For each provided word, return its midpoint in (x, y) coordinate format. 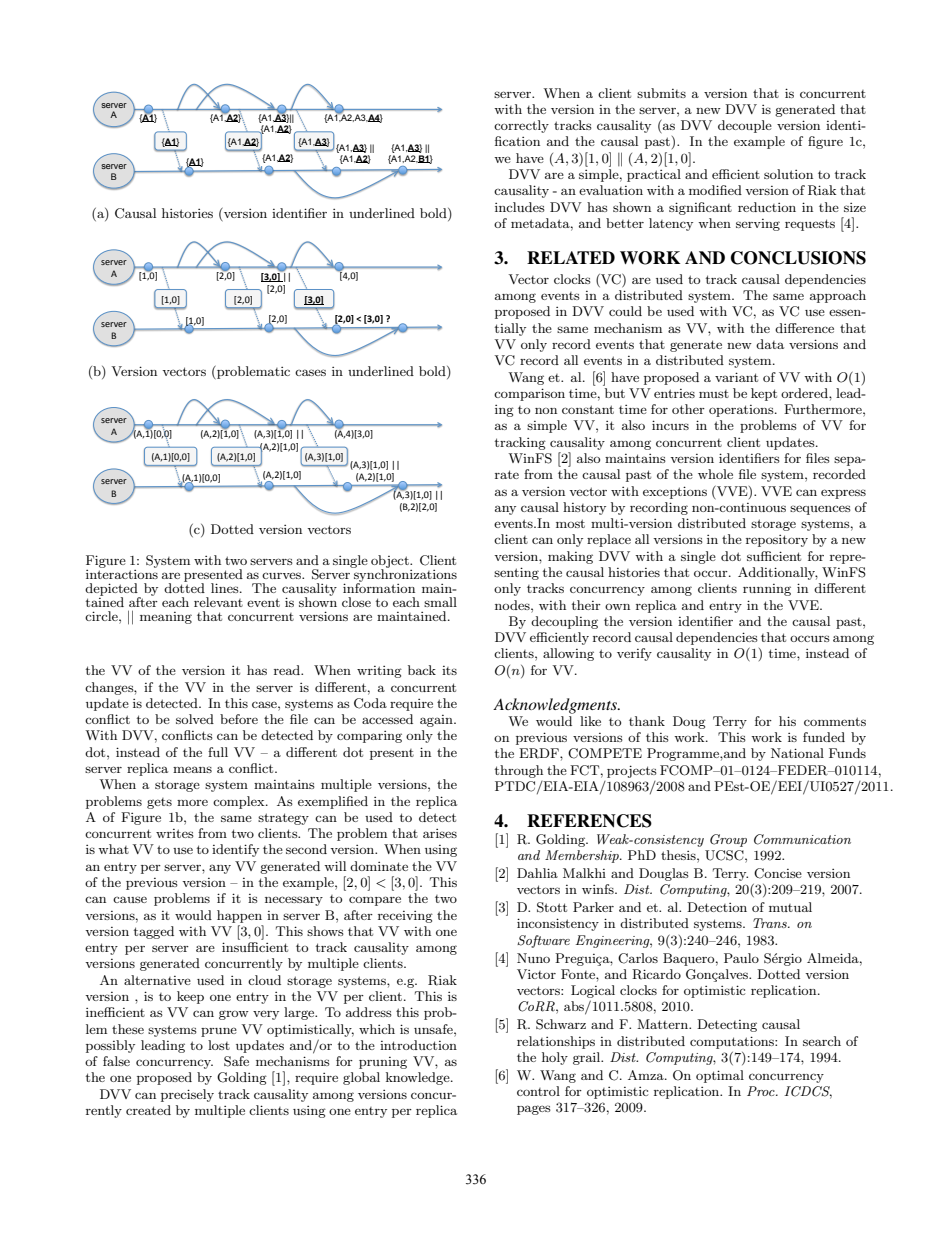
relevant (218, 602)
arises (440, 833)
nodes (513, 605)
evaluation (611, 190)
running (767, 590)
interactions (122, 573)
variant (736, 377)
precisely (187, 1095)
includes (520, 207)
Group (728, 840)
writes (175, 833)
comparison (529, 394)
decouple (745, 126)
